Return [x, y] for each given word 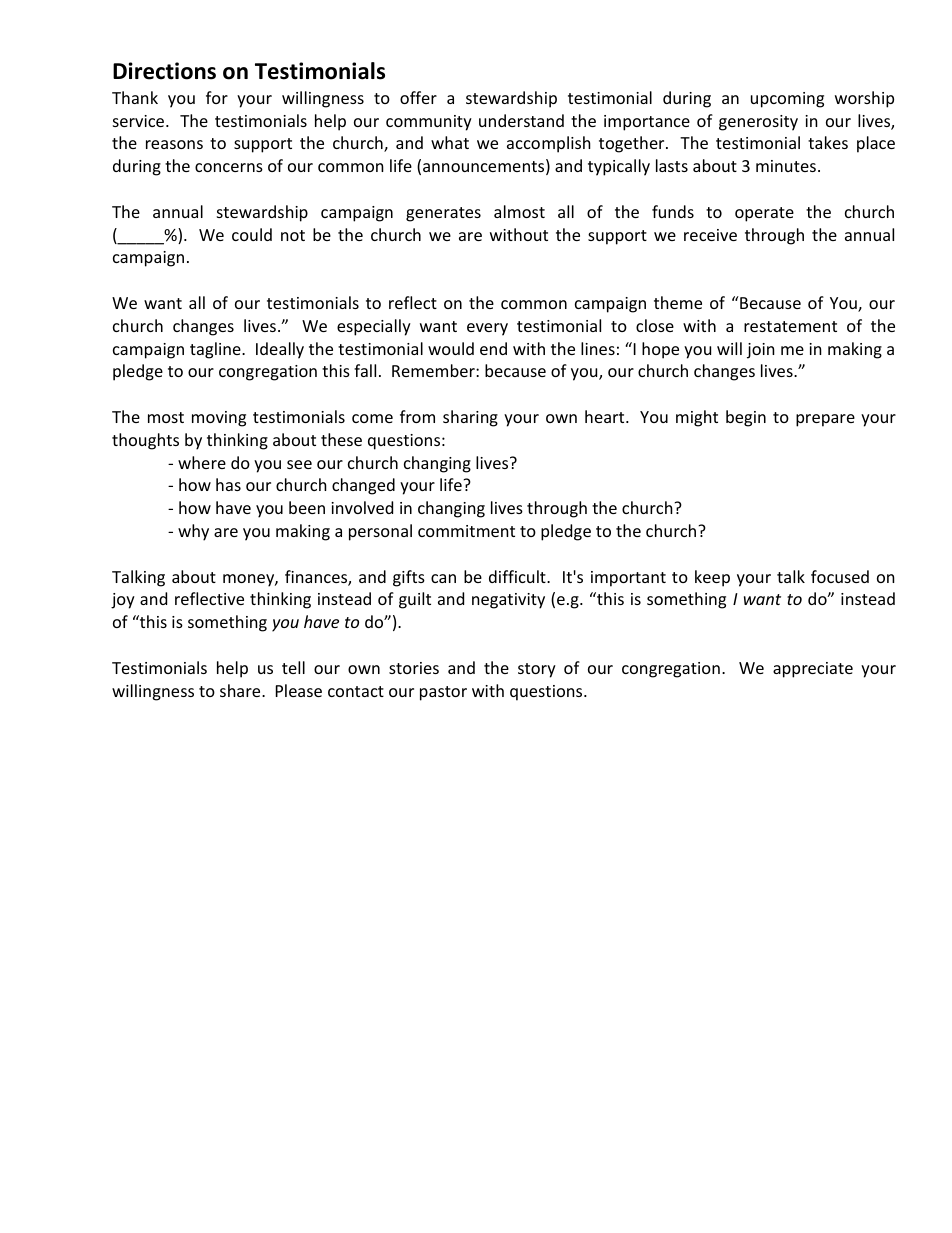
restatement [790, 326]
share [241, 690]
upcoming [787, 100]
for [217, 97]
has [228, 484]
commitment [466, 531]
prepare [825, 420]
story [537, 670]
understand [521, 120]
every [487, 329]
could [252, 234]
